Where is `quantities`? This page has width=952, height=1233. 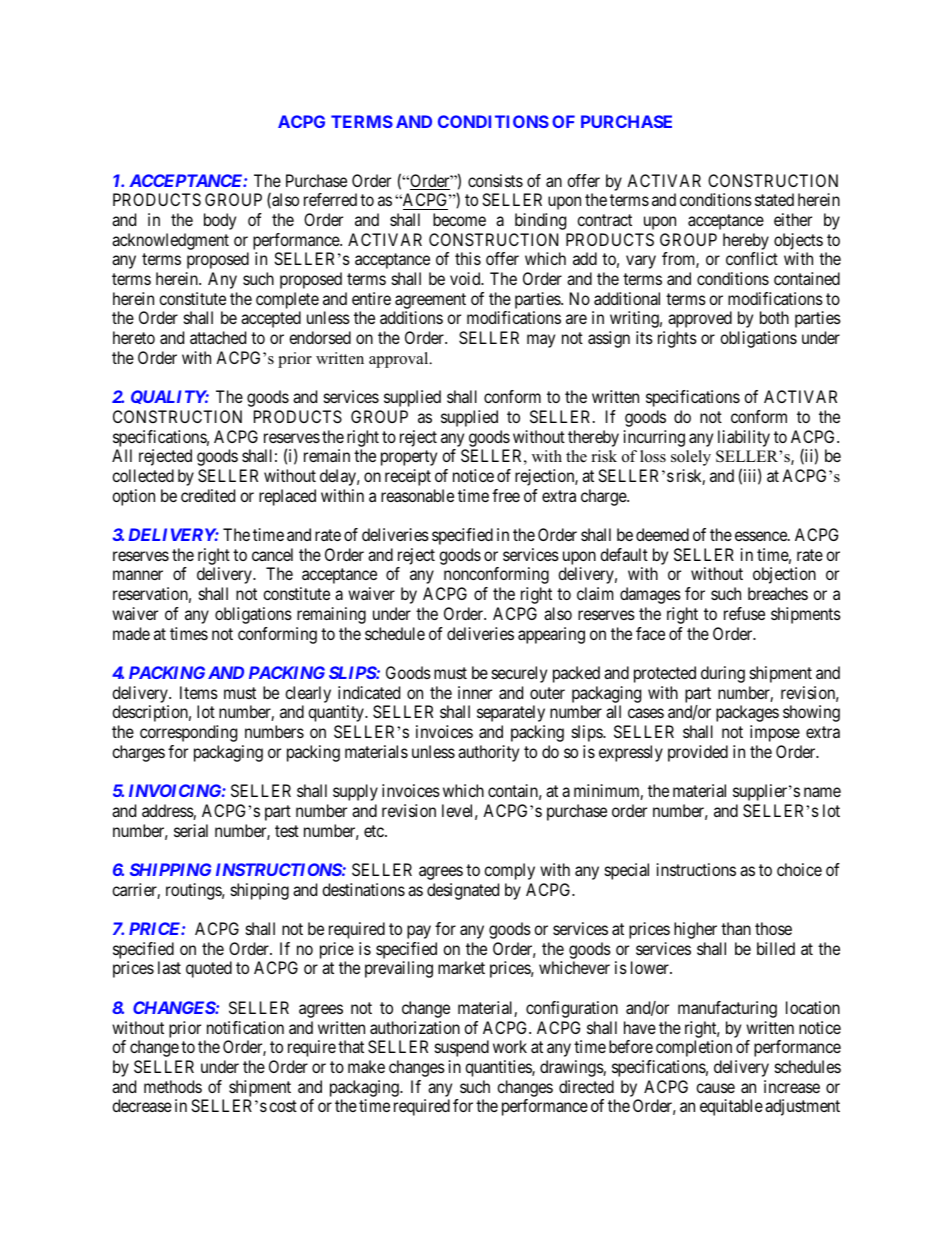 quantities is located at coordinates (499, 1068).
